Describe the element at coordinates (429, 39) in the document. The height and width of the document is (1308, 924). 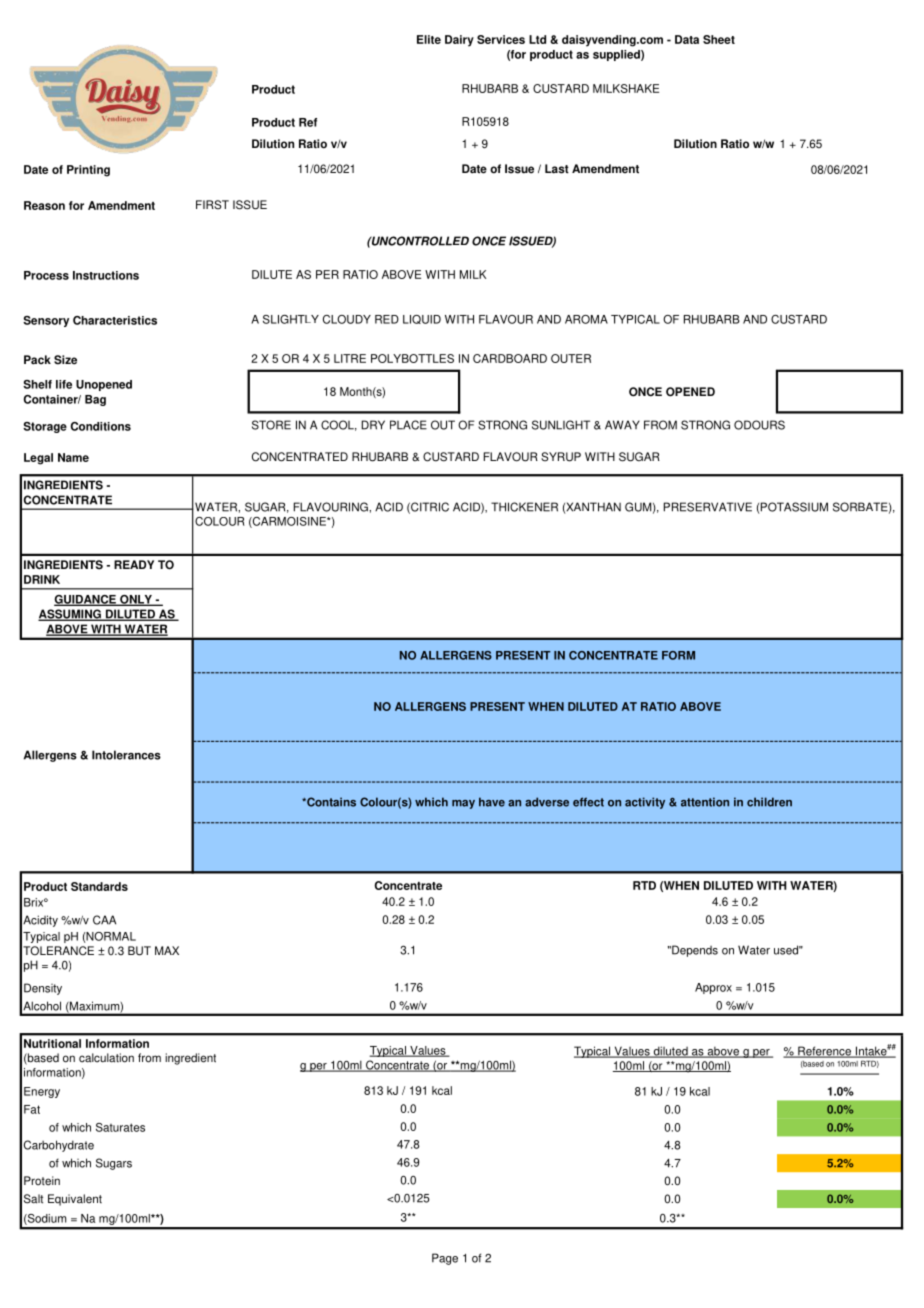
I see `Elite` at that location.
